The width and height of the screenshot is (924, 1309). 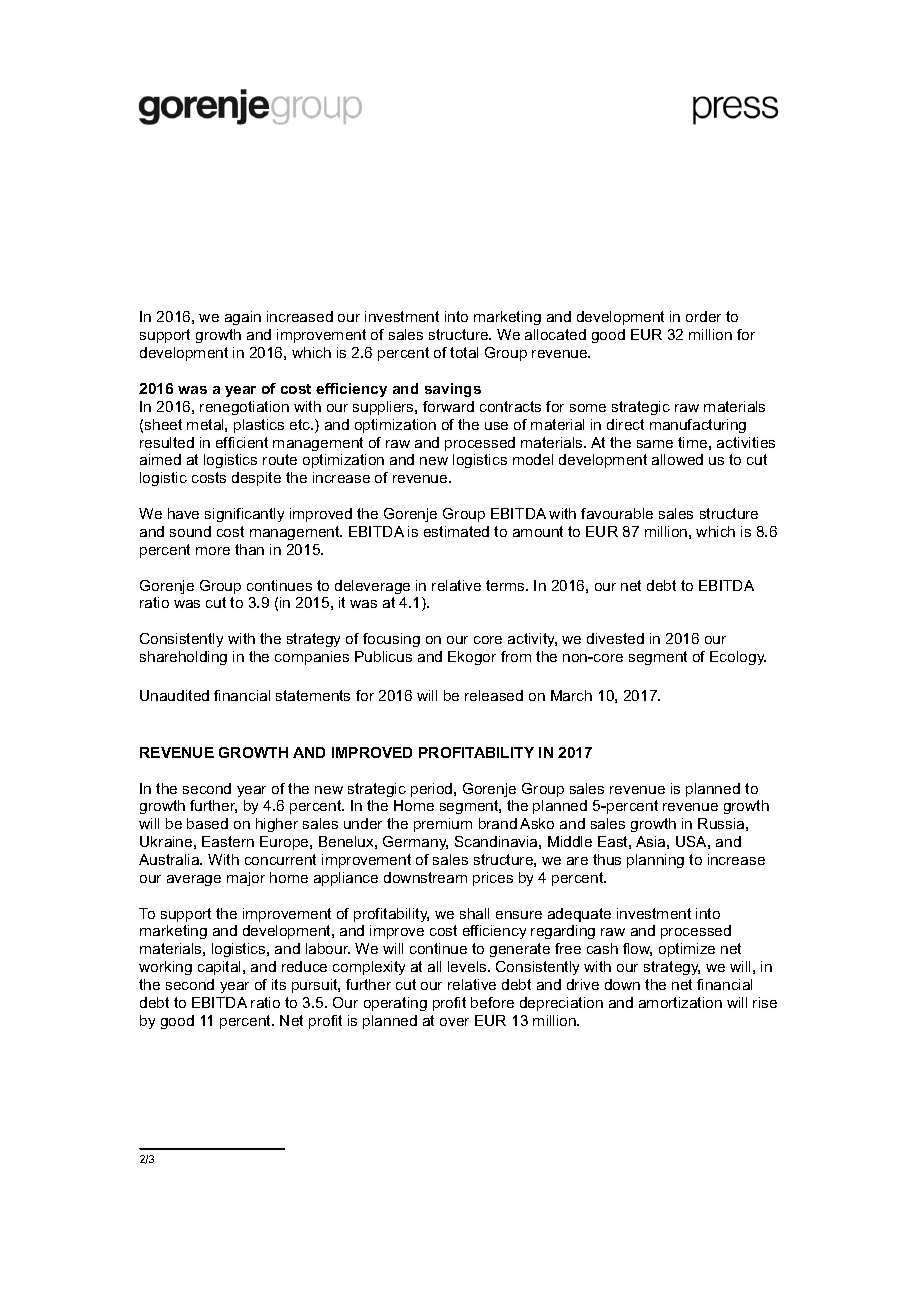 What do you see at coordinates (312, 658) in the screenshot?
I see `companies` at bounding box center [312, 658].
